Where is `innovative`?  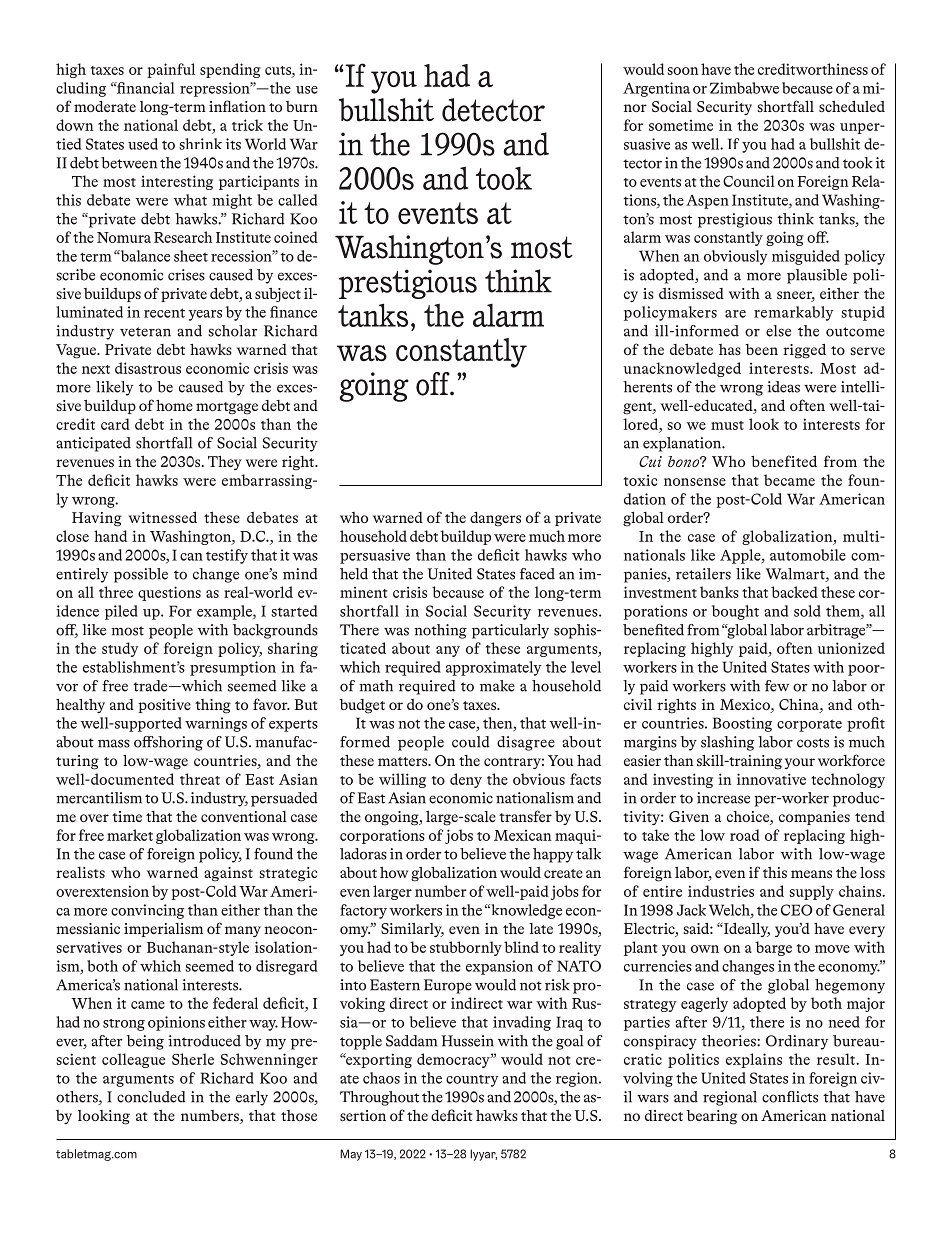
innovative is located at coordinates (771, 779).
